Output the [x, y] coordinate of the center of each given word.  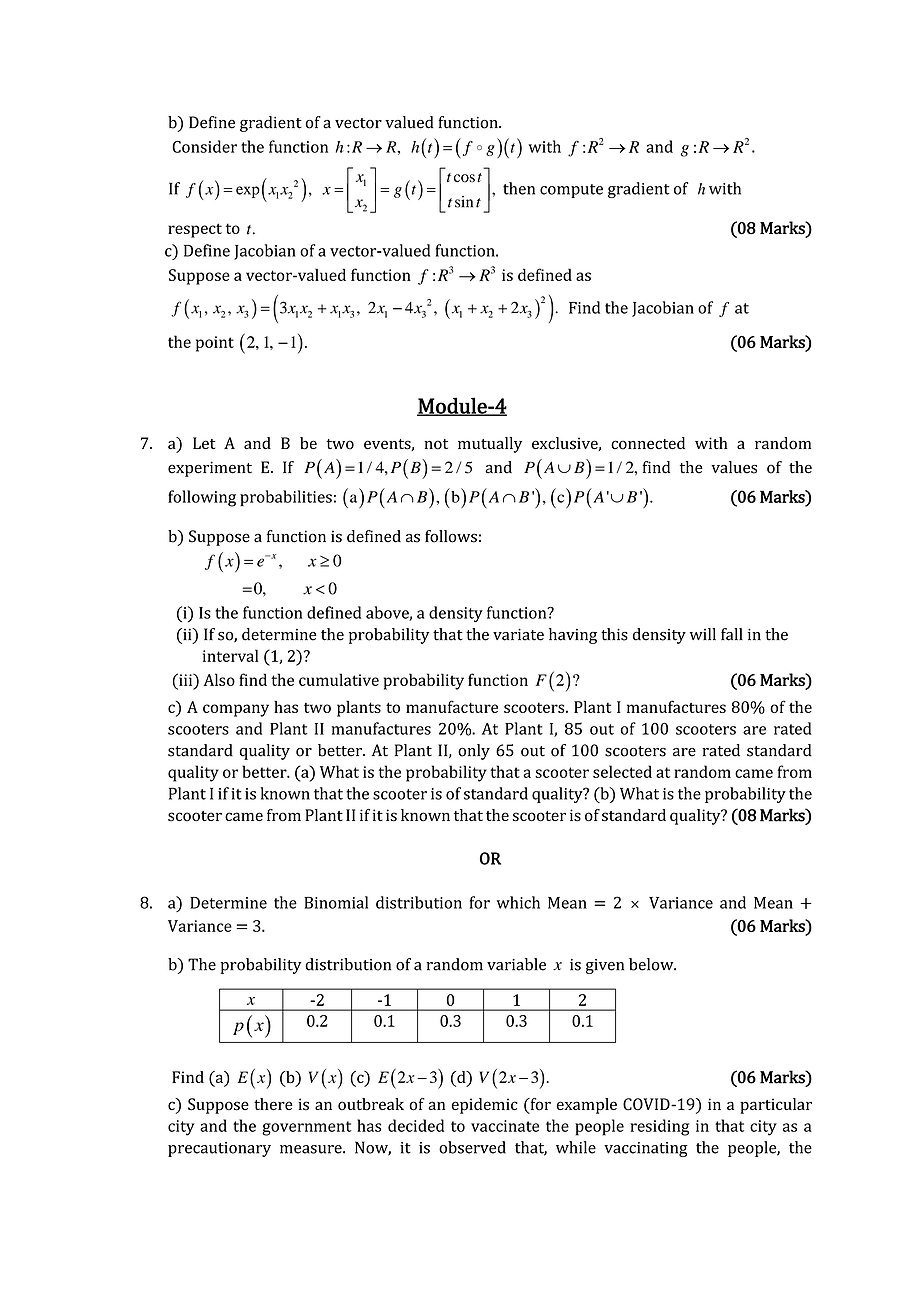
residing [660, 1127]
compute [571, 191]
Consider [204, 146]
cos [464, 178]
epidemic [485, 1106]
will [703, 634]
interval [230, 655]
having [573, 636]
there [273, 1104]
